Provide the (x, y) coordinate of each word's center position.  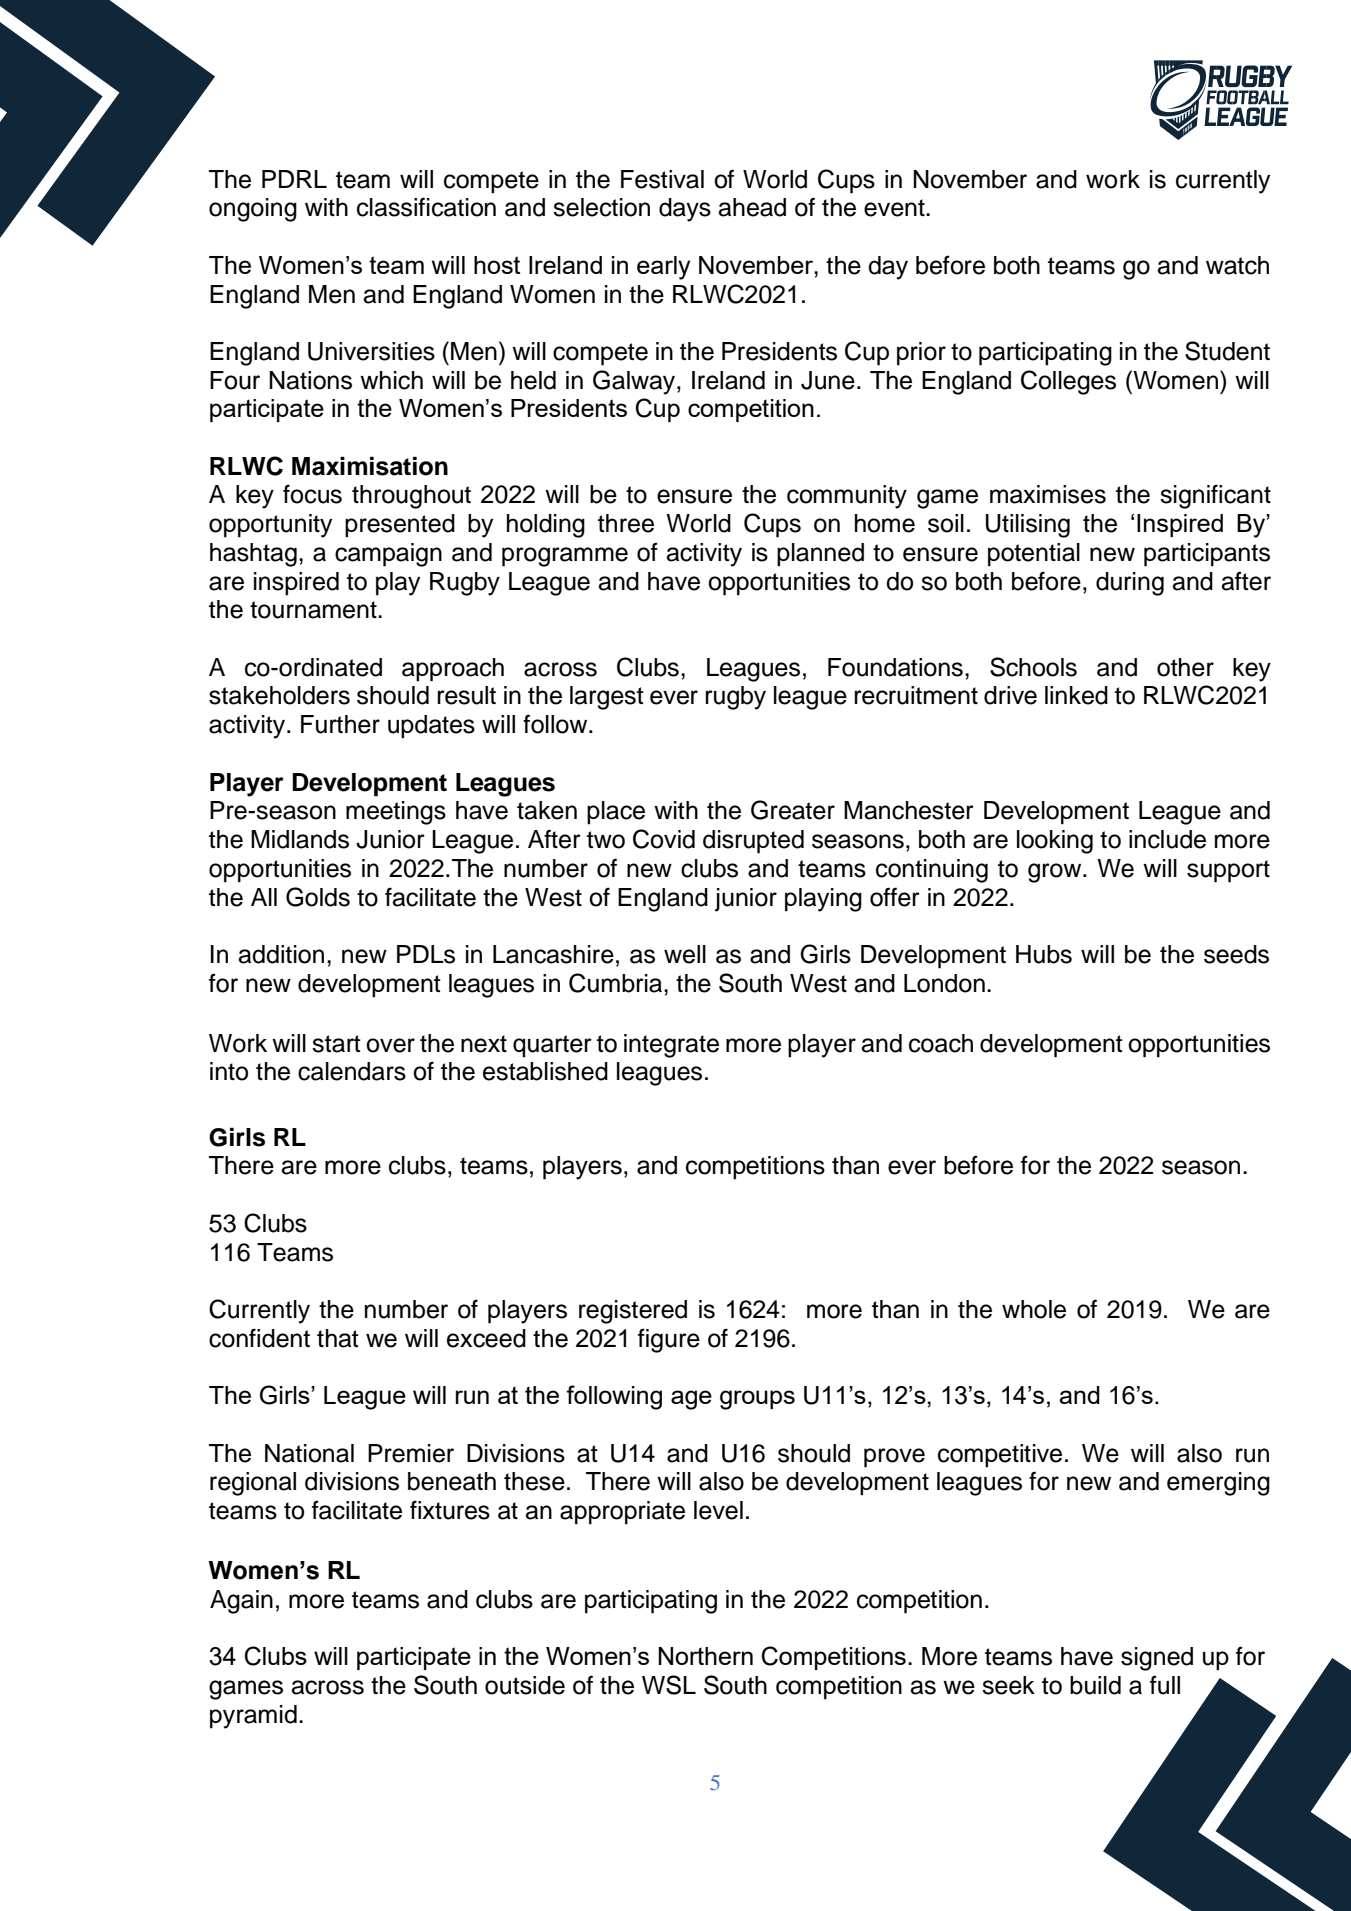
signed (1157, 1659)
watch (1237, 265)
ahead (752, 207)
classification (426, 207)
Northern (705, 1656)
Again (241, 1602)
